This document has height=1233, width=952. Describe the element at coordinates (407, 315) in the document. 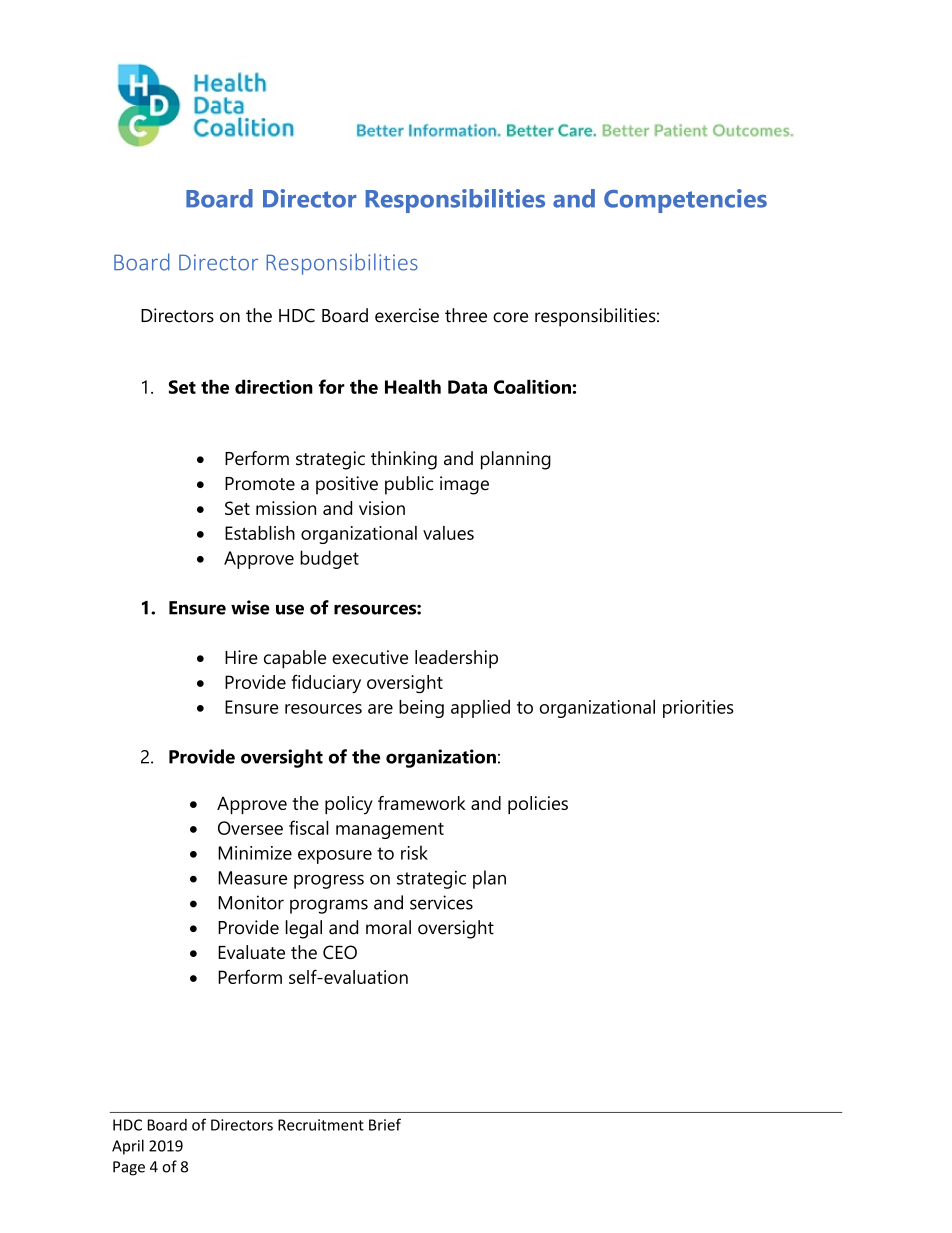

I see `exercise` at that location.
